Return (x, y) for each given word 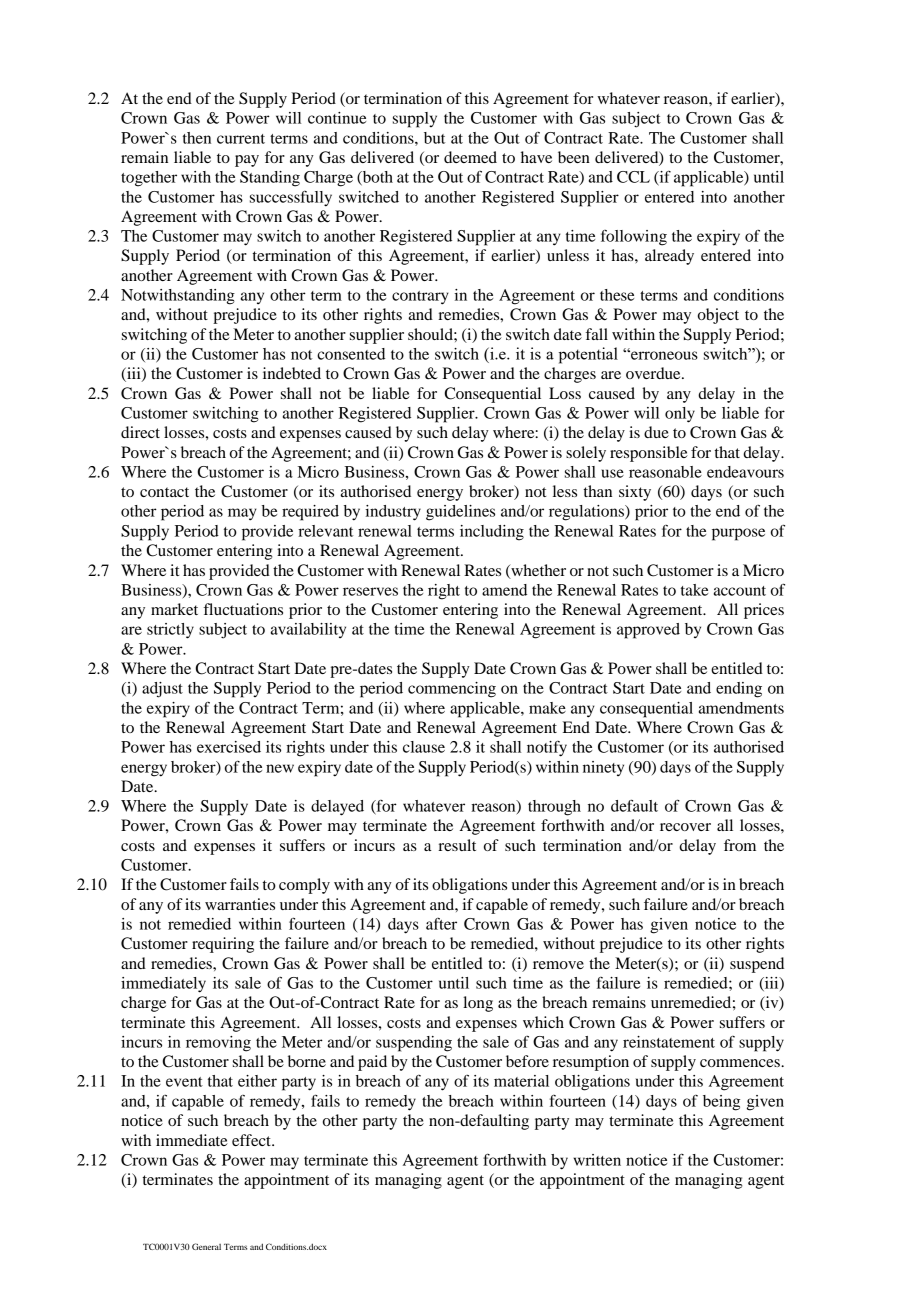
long (478, 1004)
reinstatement (669, 1042)
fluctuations (243, 609)
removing (218, 1044)
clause (424, 747)
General (206, 1246)
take (694, 590)
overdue (654, 373)
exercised (229, 747)
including (492, 533)
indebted (292, 373)
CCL (633, 177)
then (197, 138)
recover (685, 827)
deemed (470, 157)
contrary (420, 298)
